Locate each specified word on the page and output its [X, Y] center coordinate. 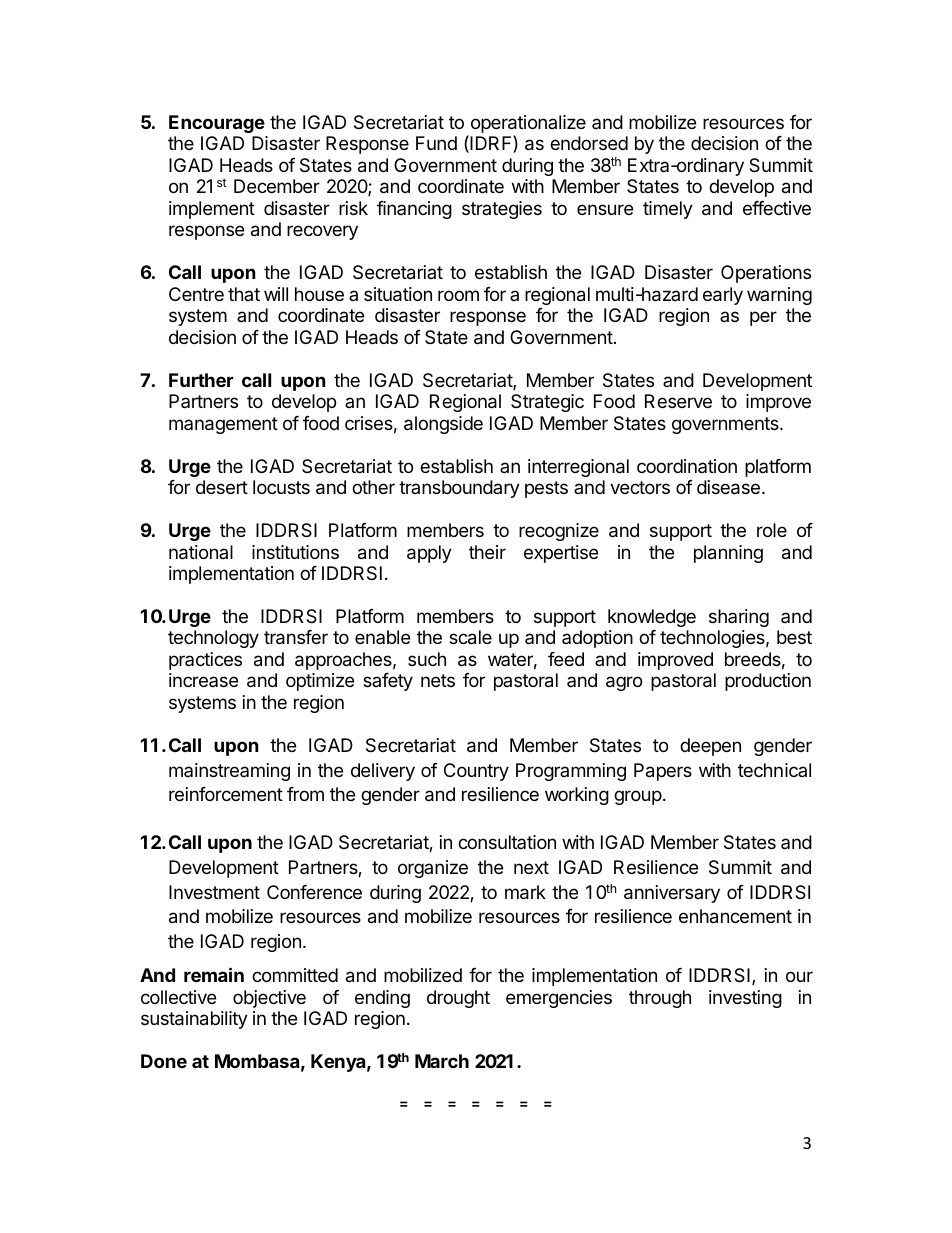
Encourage [217, 124]
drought [458, 999]
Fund [436, 143]
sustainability [194, 1020]
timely [668, 210]
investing [745, 999]
